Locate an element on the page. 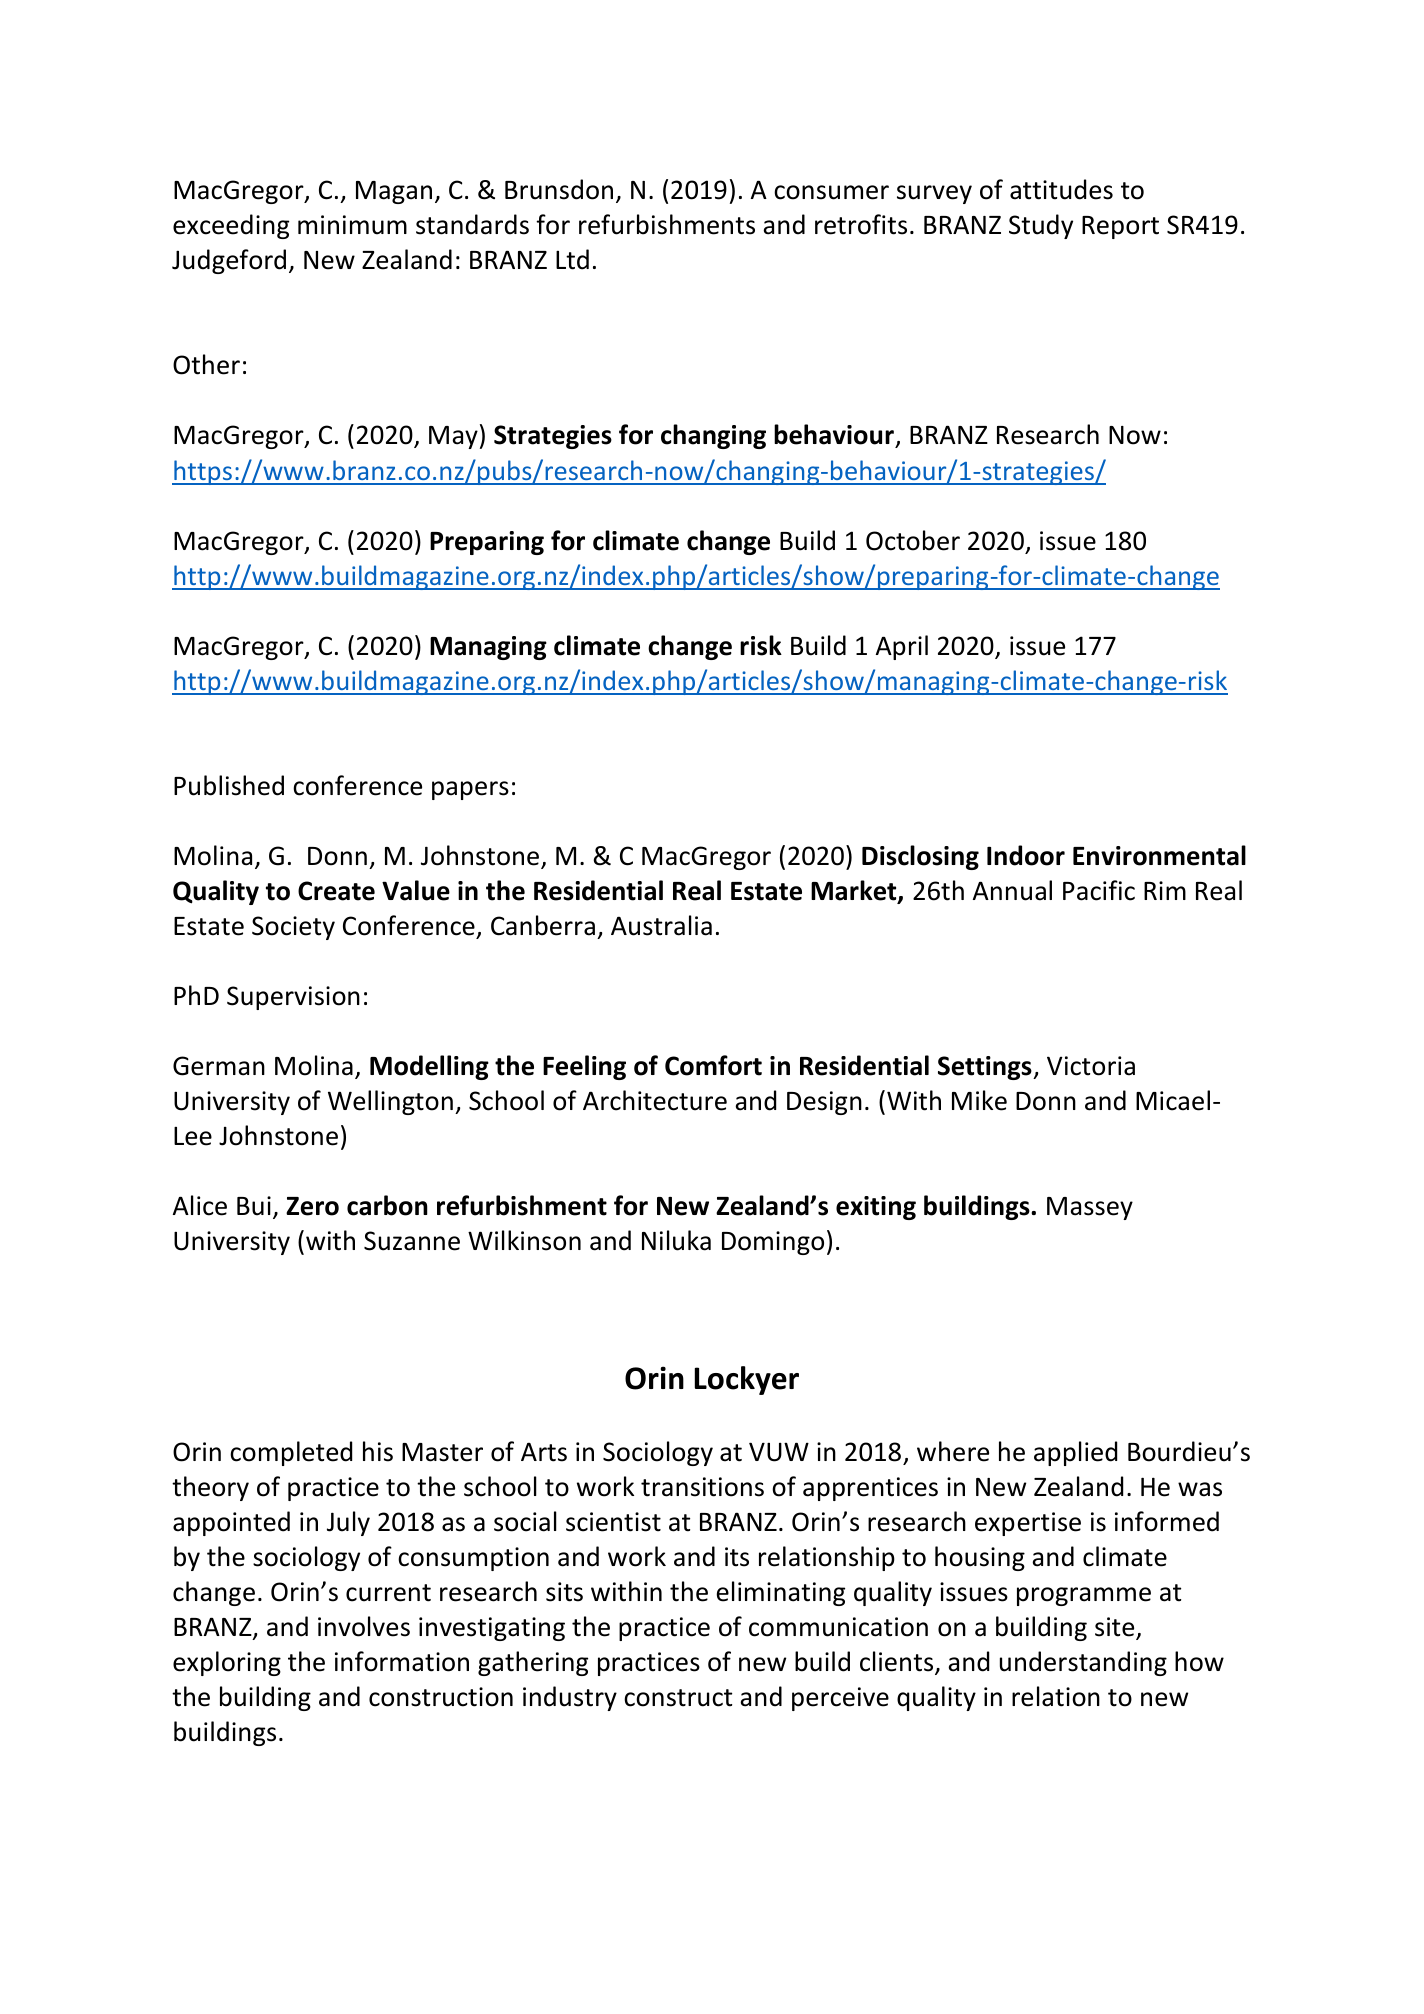  Ltd is located at coordinates (572, 259).
